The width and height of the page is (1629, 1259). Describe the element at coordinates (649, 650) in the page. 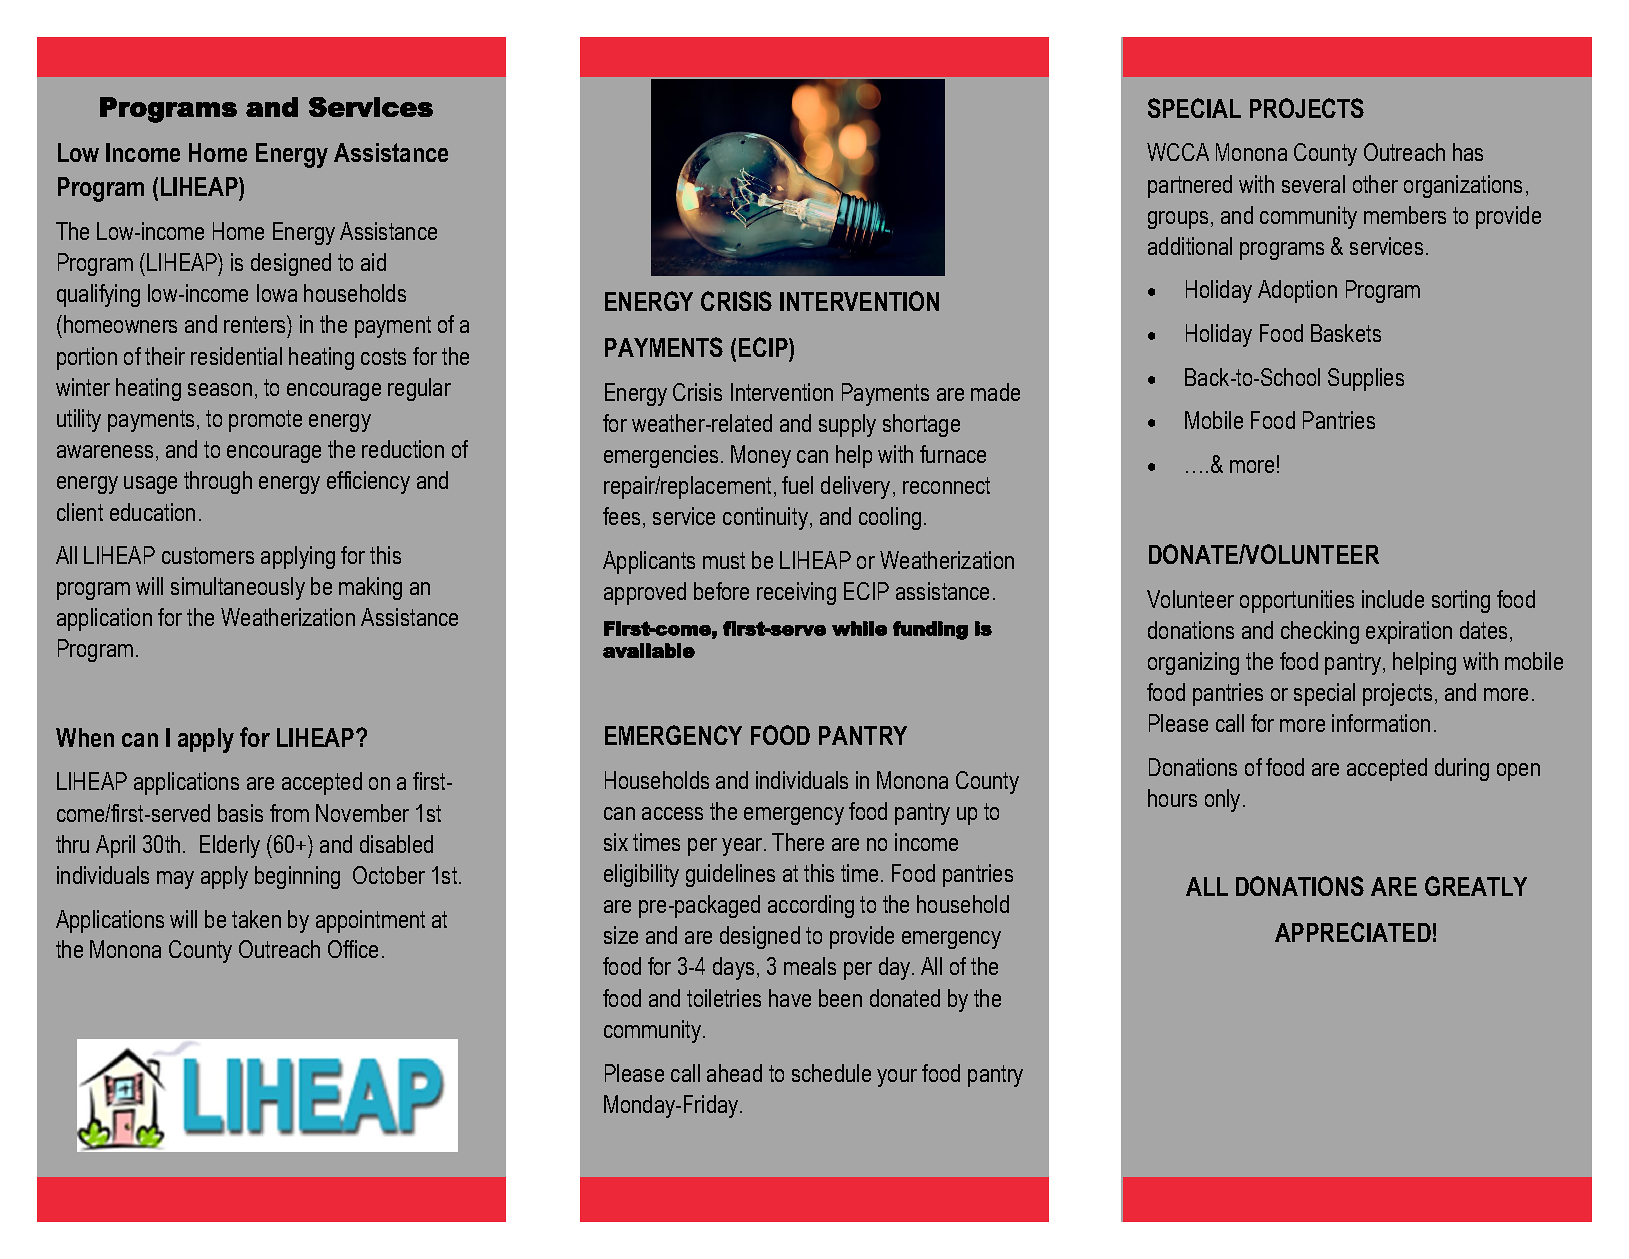

I see `available` at that location.
